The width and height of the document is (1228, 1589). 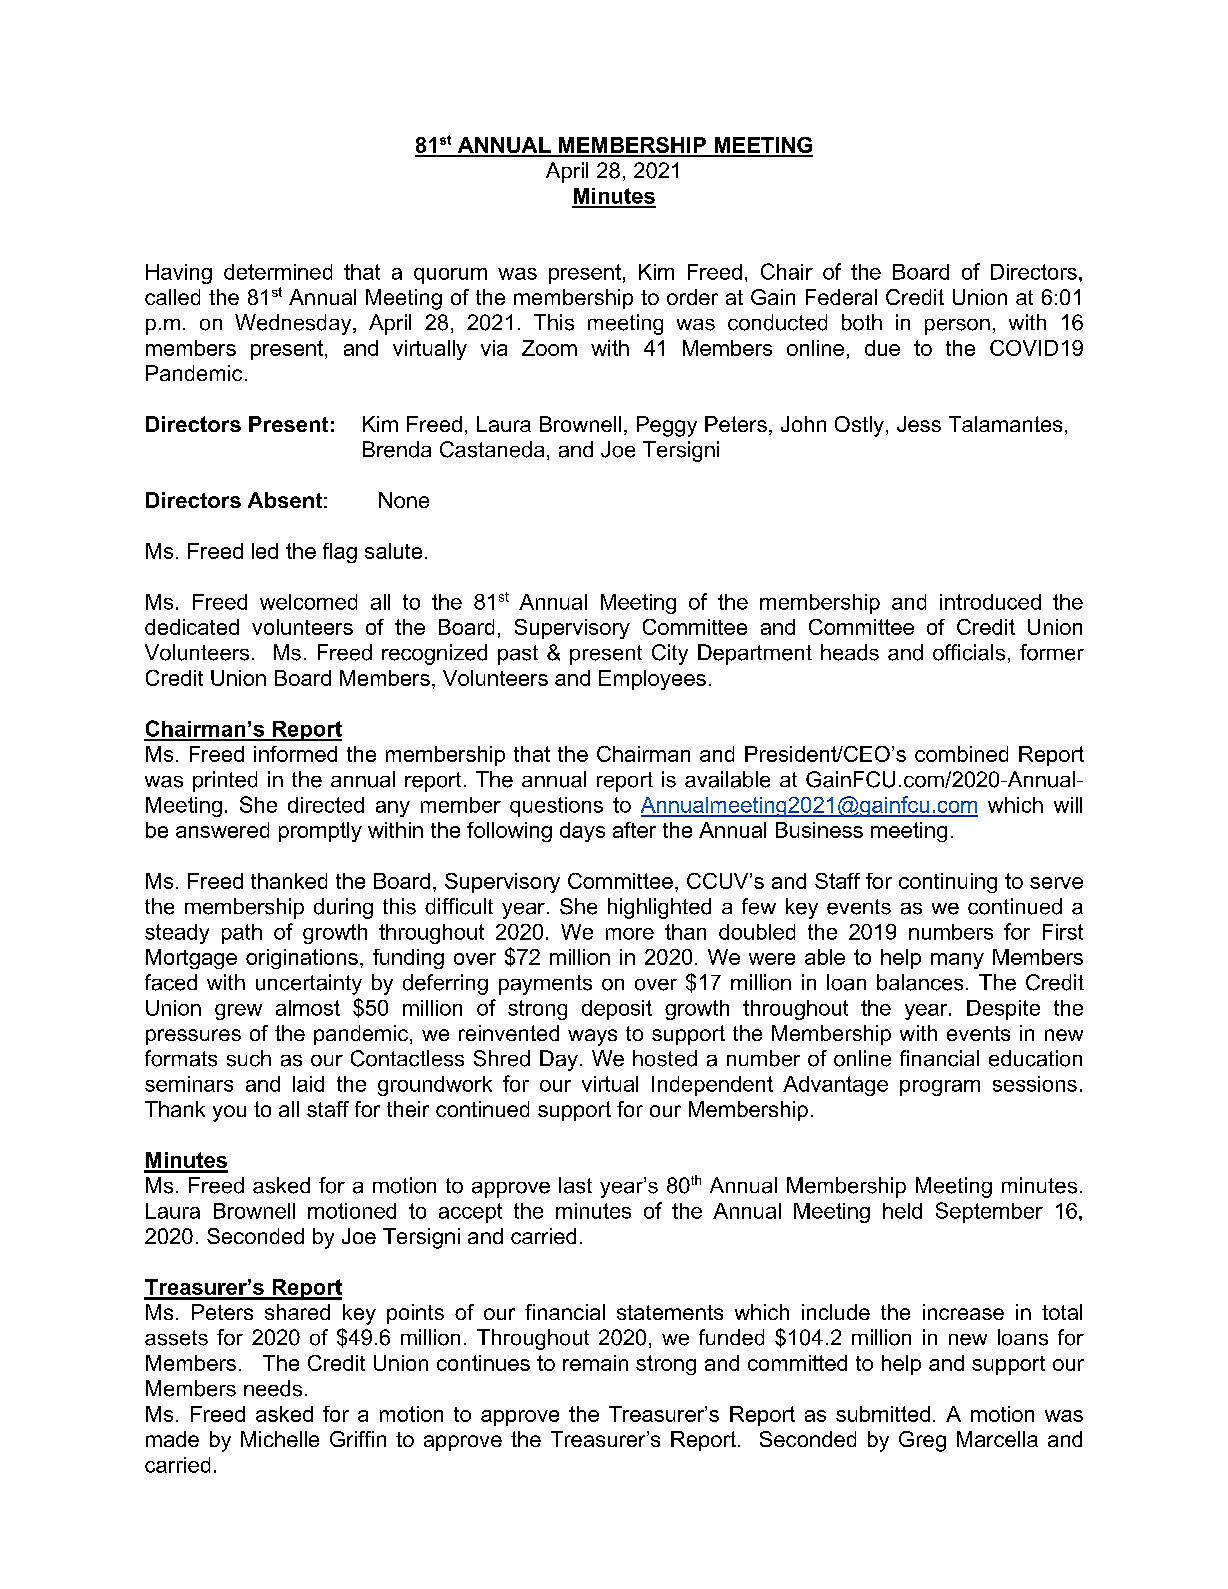 What do you see at coordinates (634, 830) in the document?
I see `after` at bounding box center [634, 830].
